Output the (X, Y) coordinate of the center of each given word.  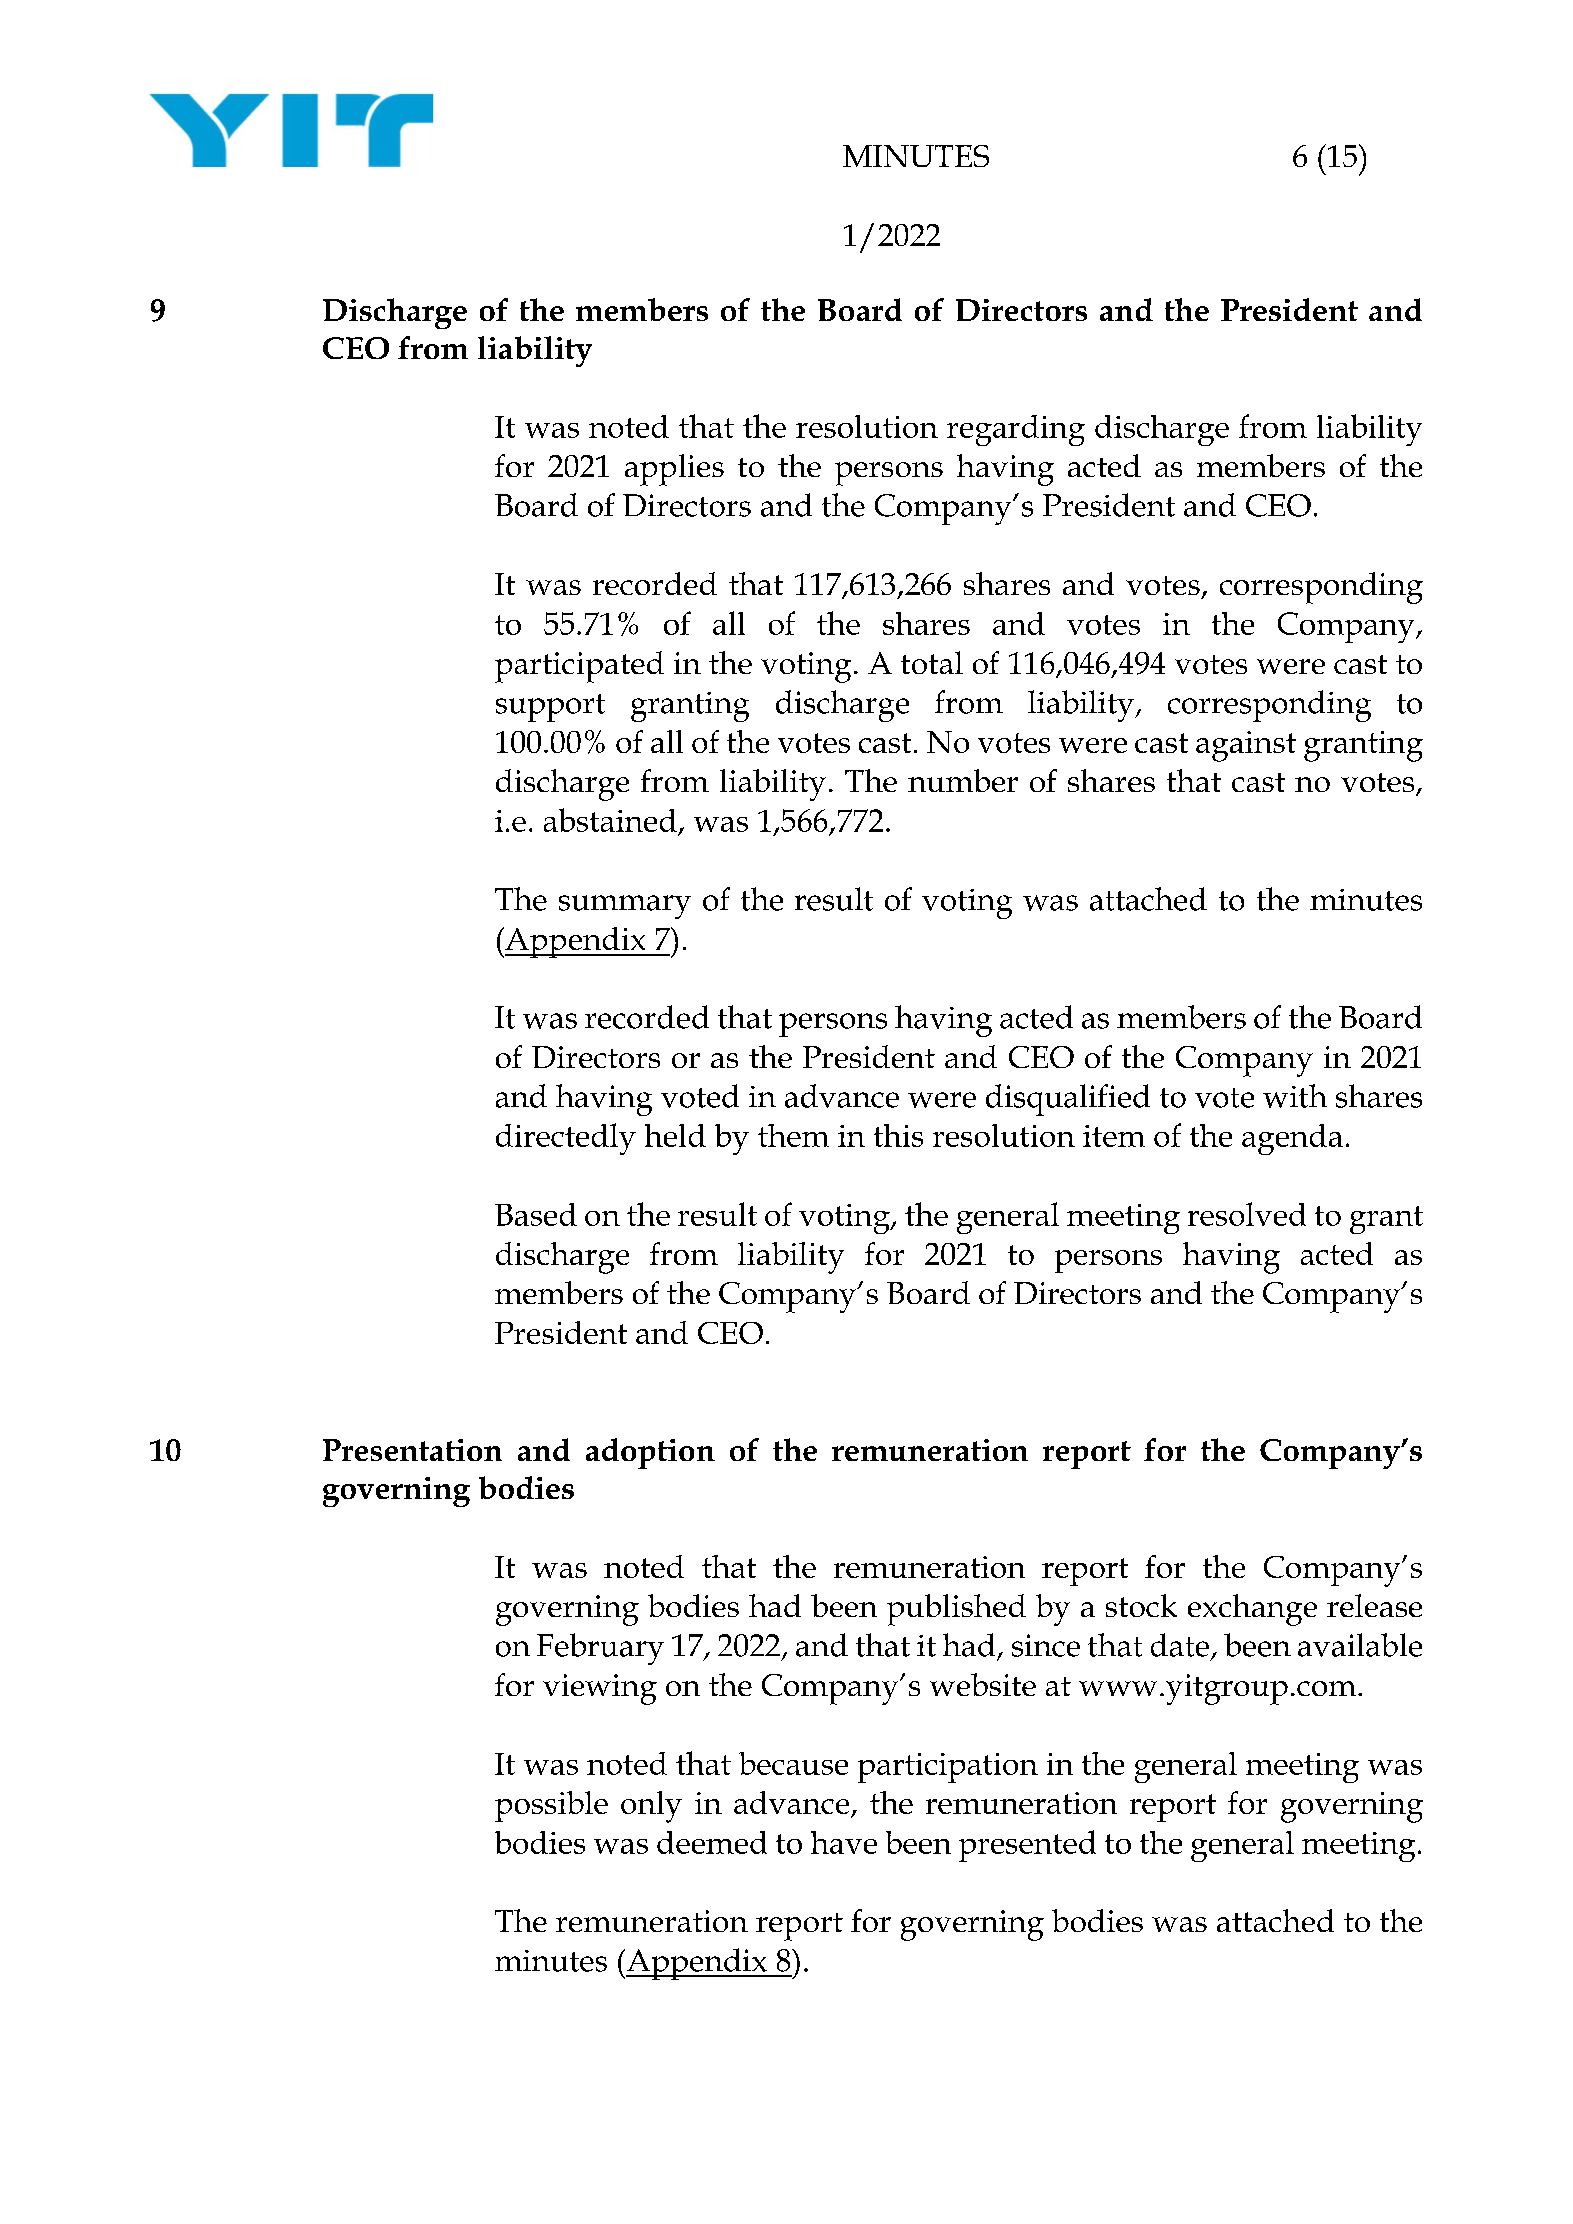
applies (674, 470)
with (1295, 1096)
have (844, 1842)
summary (625, 907)
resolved (1247, 1214)
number (963, 780)
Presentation (412, 1450)
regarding (1016, 430)
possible (551, 1806)
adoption (650, 1453)
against (1246, 746)
